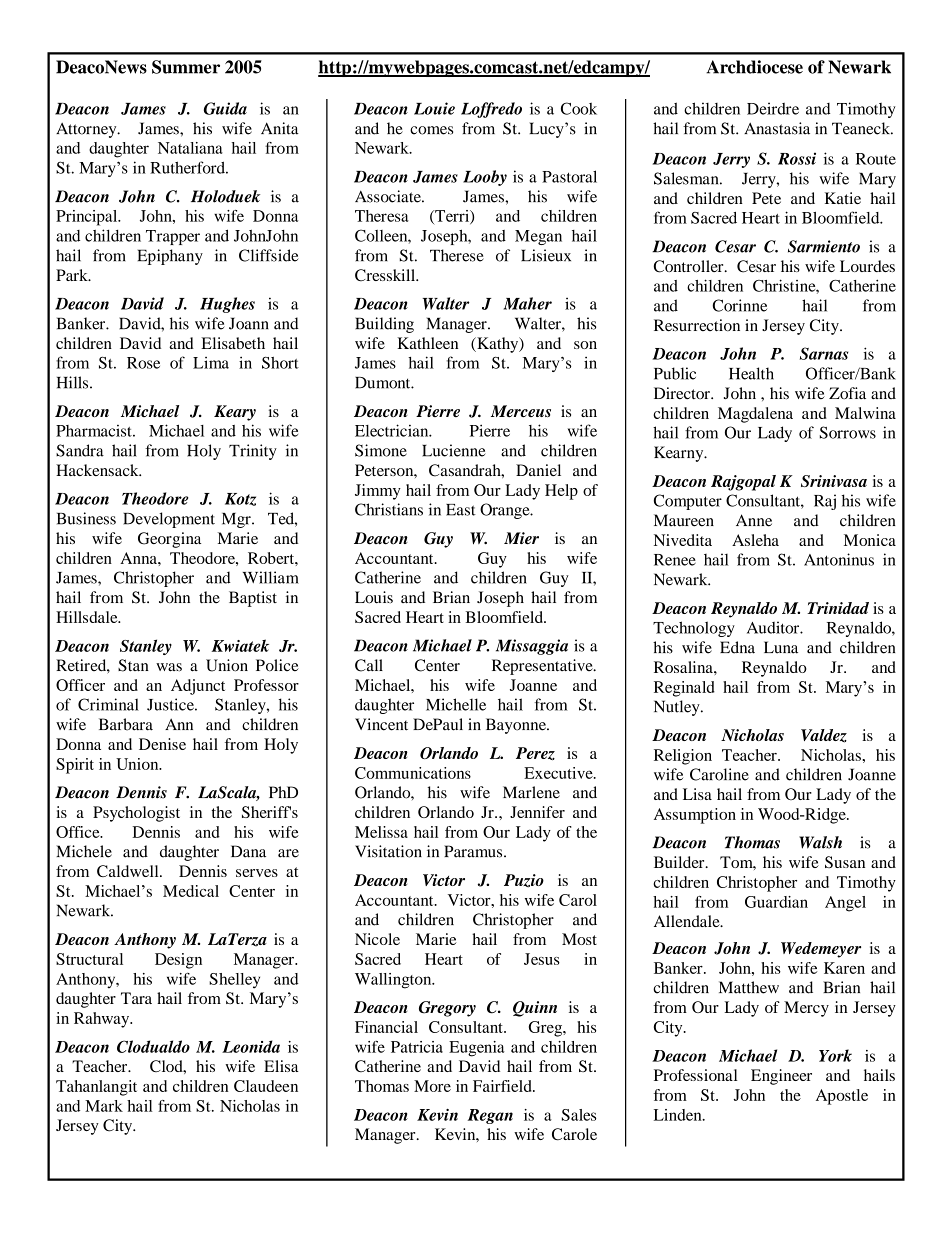  Describe the element at coordinates (139, 558) in the screenshot. I see `Anna` at that location.
